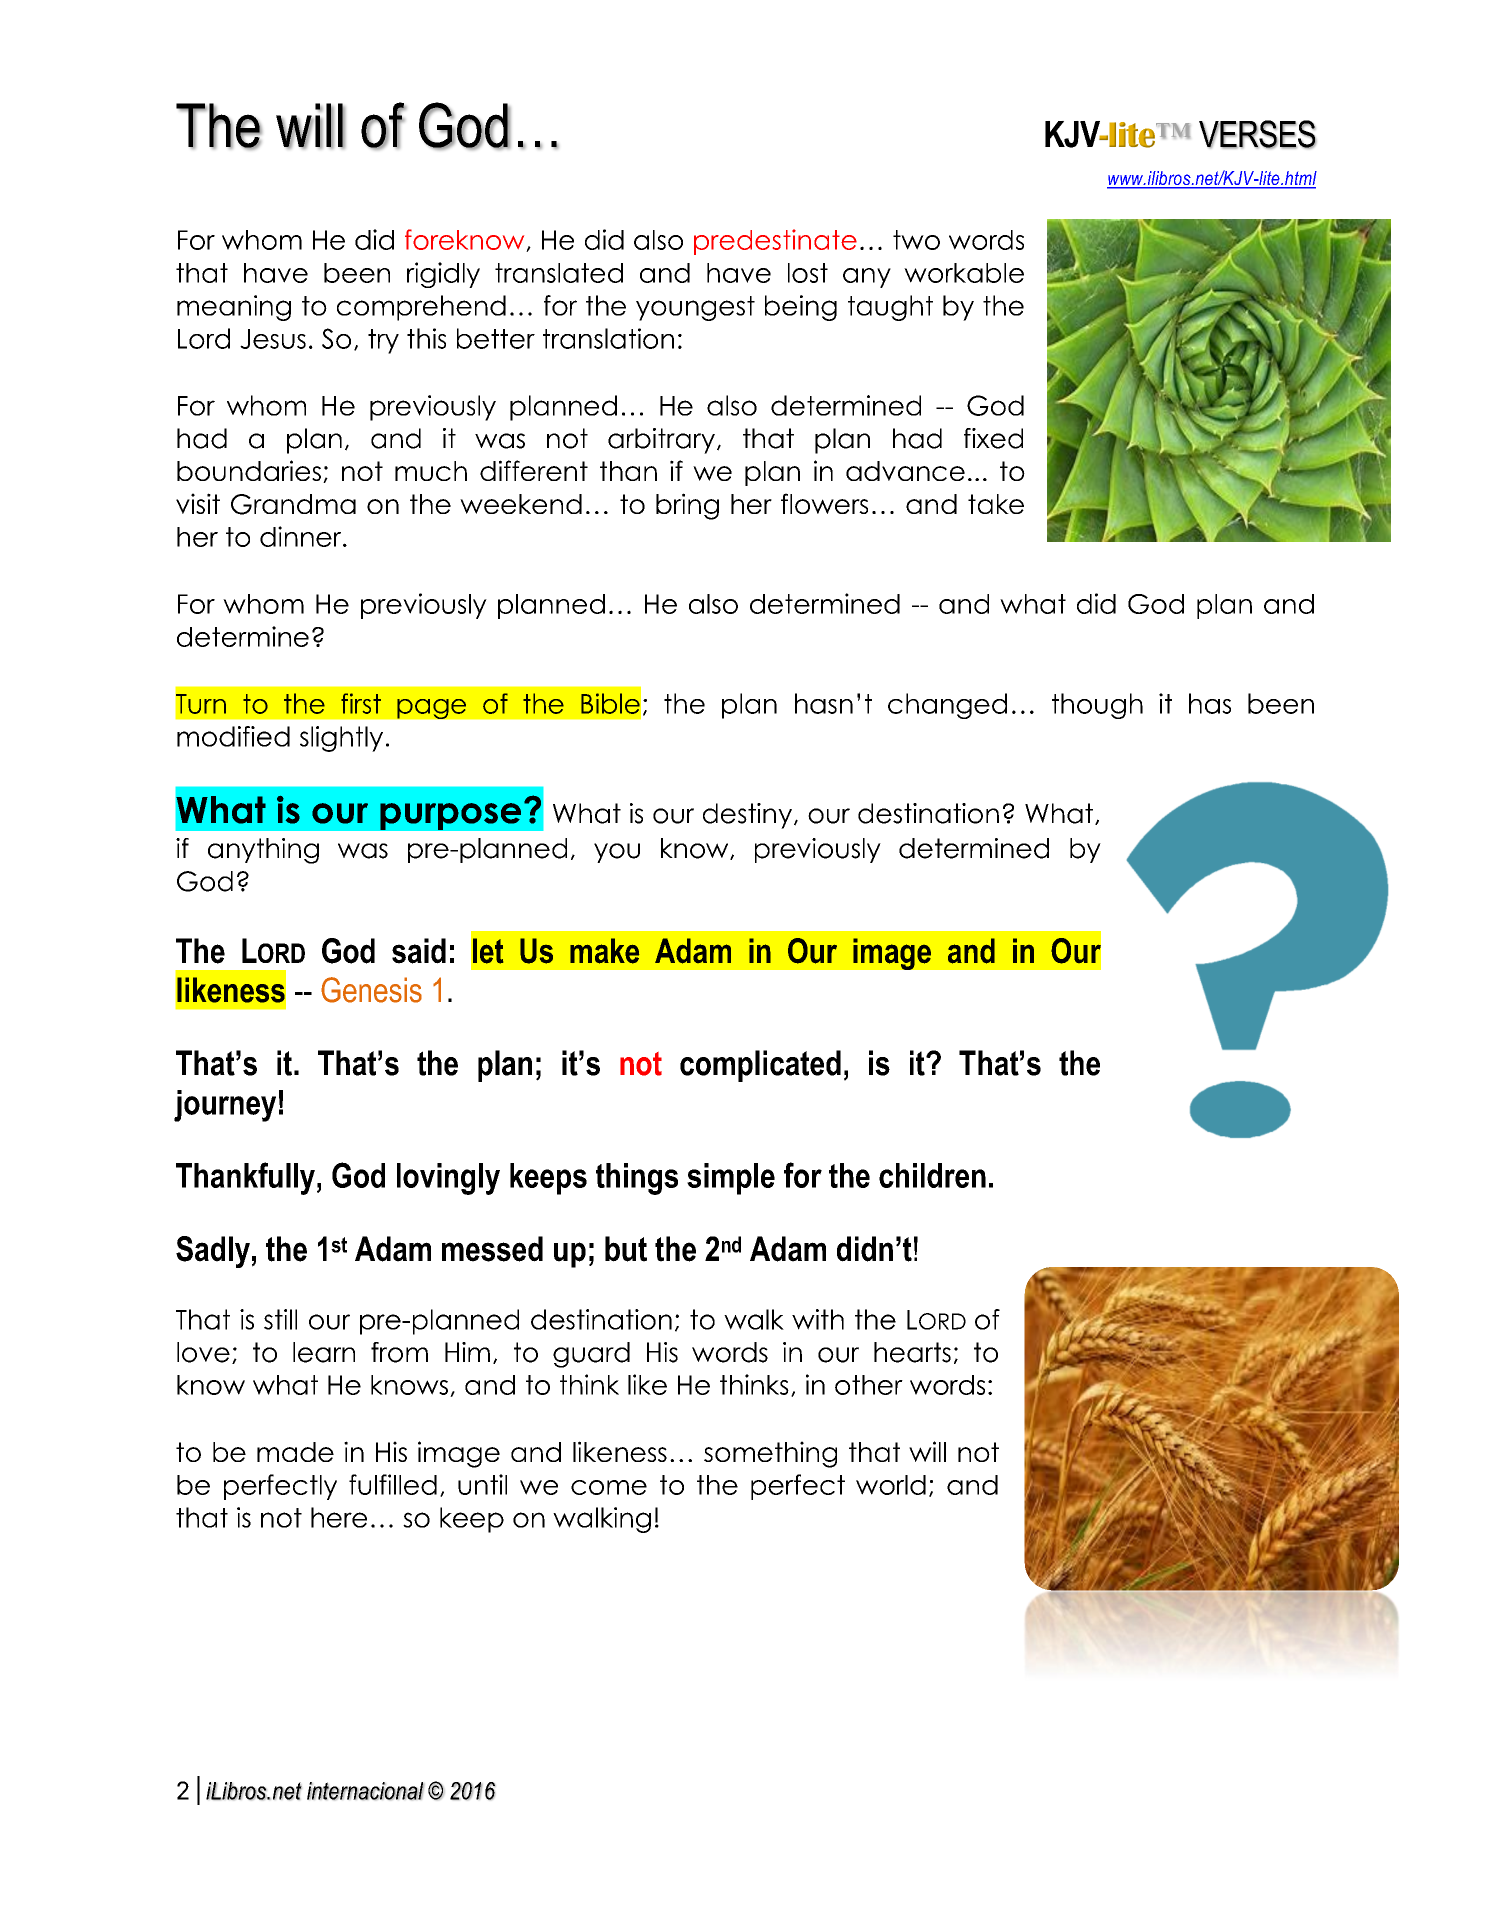 This screenshot has height=1929, width=1491. What do you see at coordinates (604, 951) in the screenshot?
I see `make` at bounding box center [604, 951].
